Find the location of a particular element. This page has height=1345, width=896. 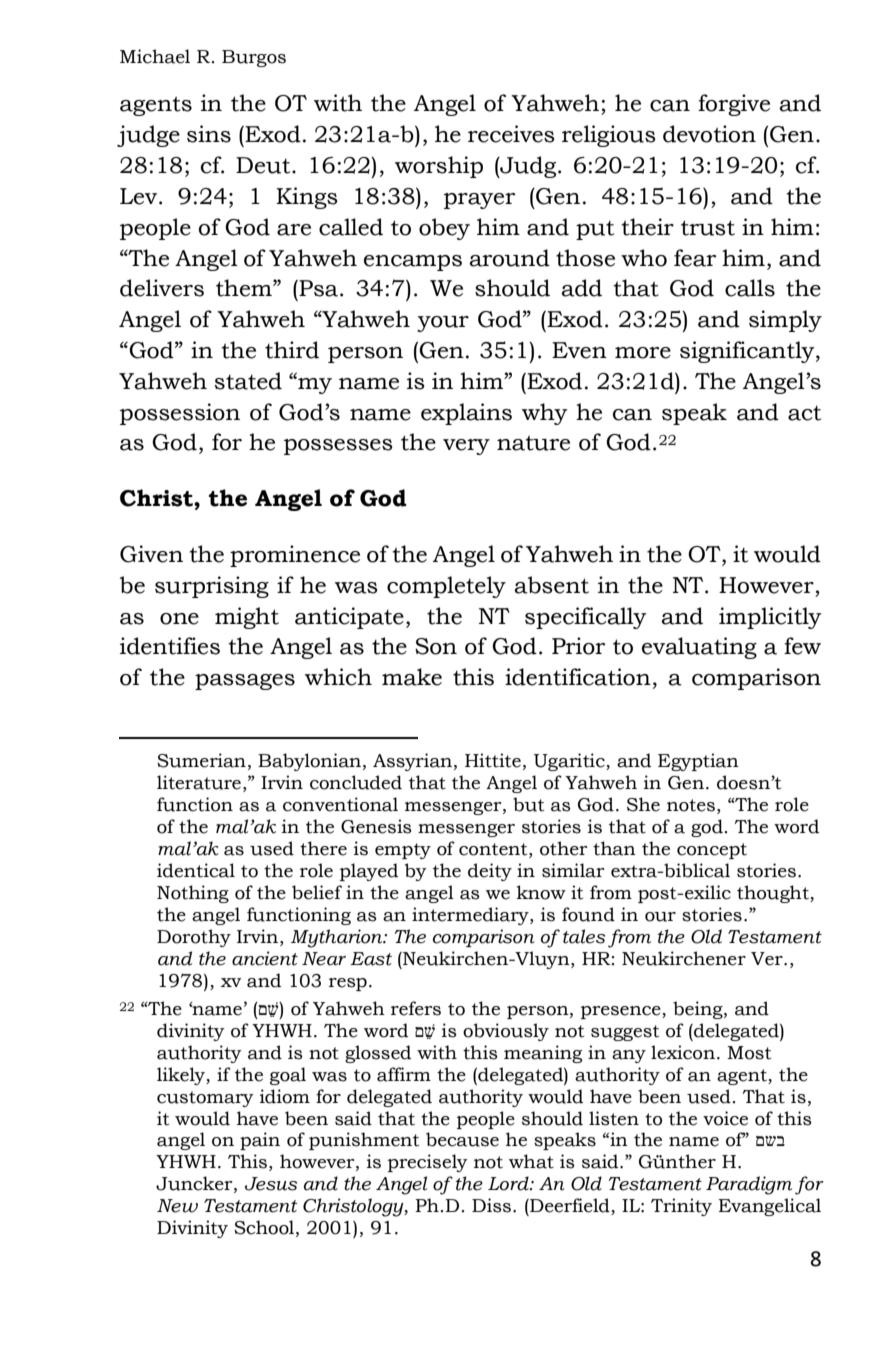

Jesus is located at coordinates (271, 1184).
